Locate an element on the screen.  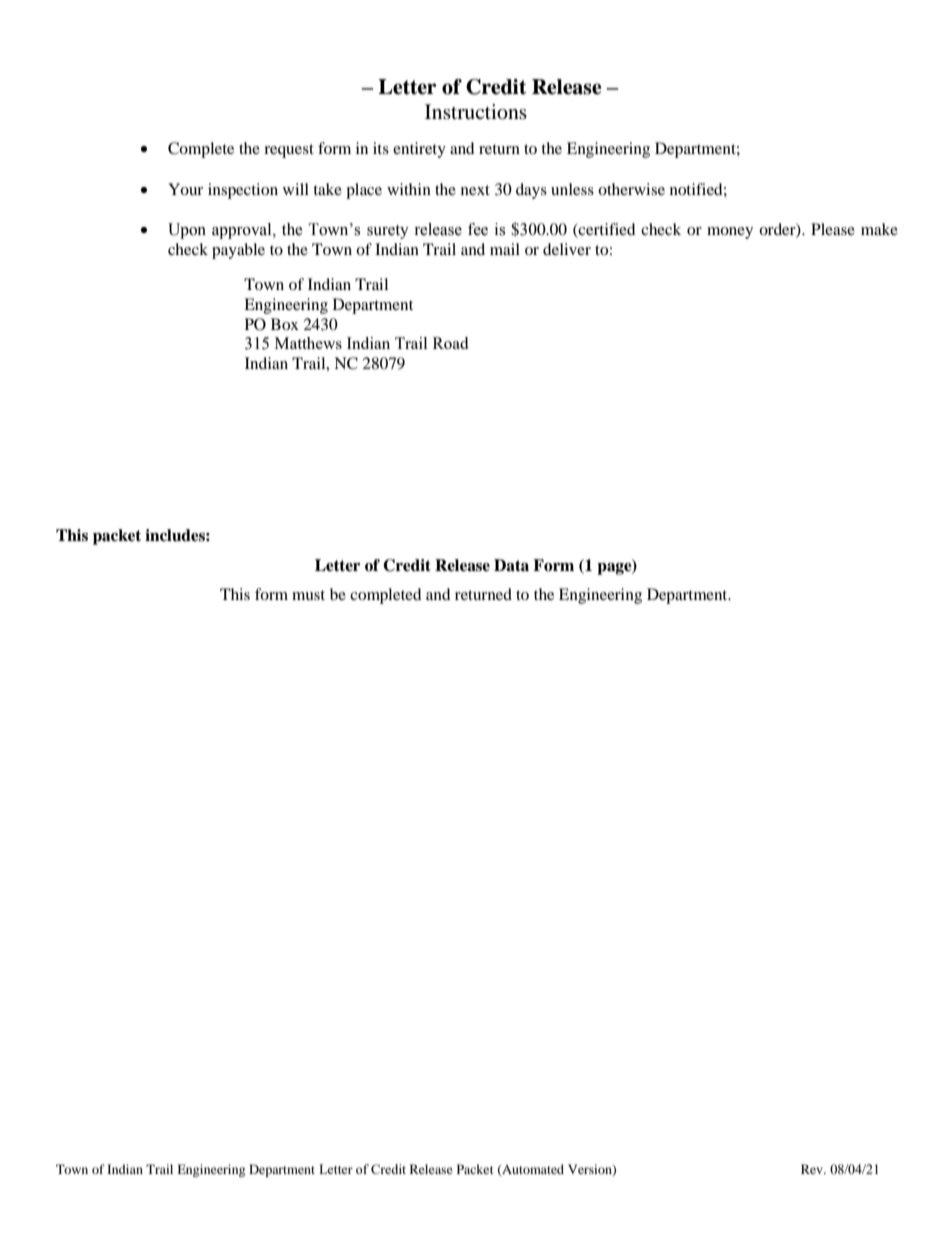
days is located at coordinates (531, 191).
